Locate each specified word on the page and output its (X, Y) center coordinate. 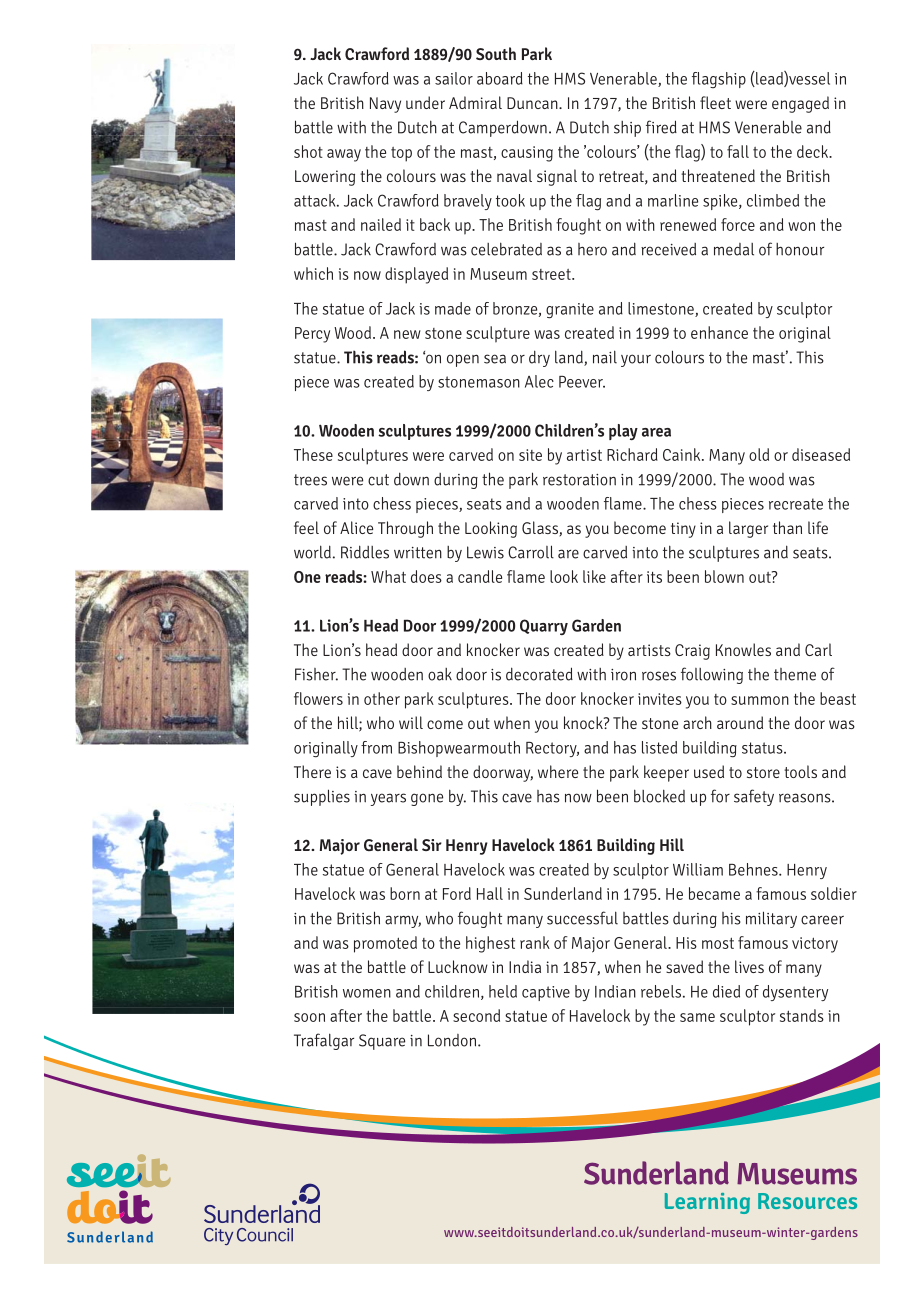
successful (582, 918)
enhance (719, 332)
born (405, 893)
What (388, 576)
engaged (800, 104)
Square (382, 1042)
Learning (707, 1203)
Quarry (544, 627)
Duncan (533, 103)
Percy (312, 335)
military (771, 919)
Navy (385, 105)
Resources (807, 1201)
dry (539, 358)
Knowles (743, 649)
